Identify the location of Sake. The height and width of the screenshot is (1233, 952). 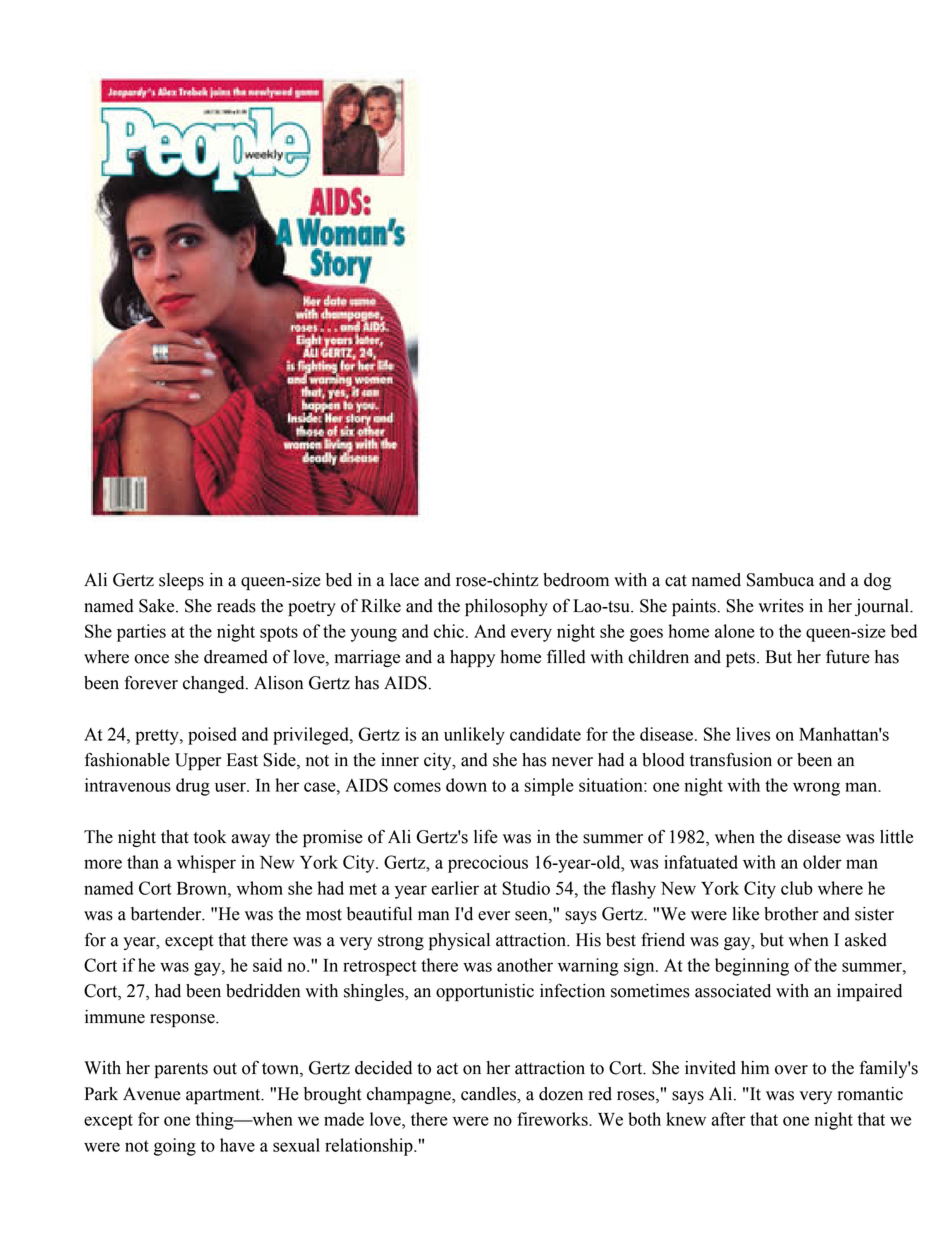
(158, 606).
